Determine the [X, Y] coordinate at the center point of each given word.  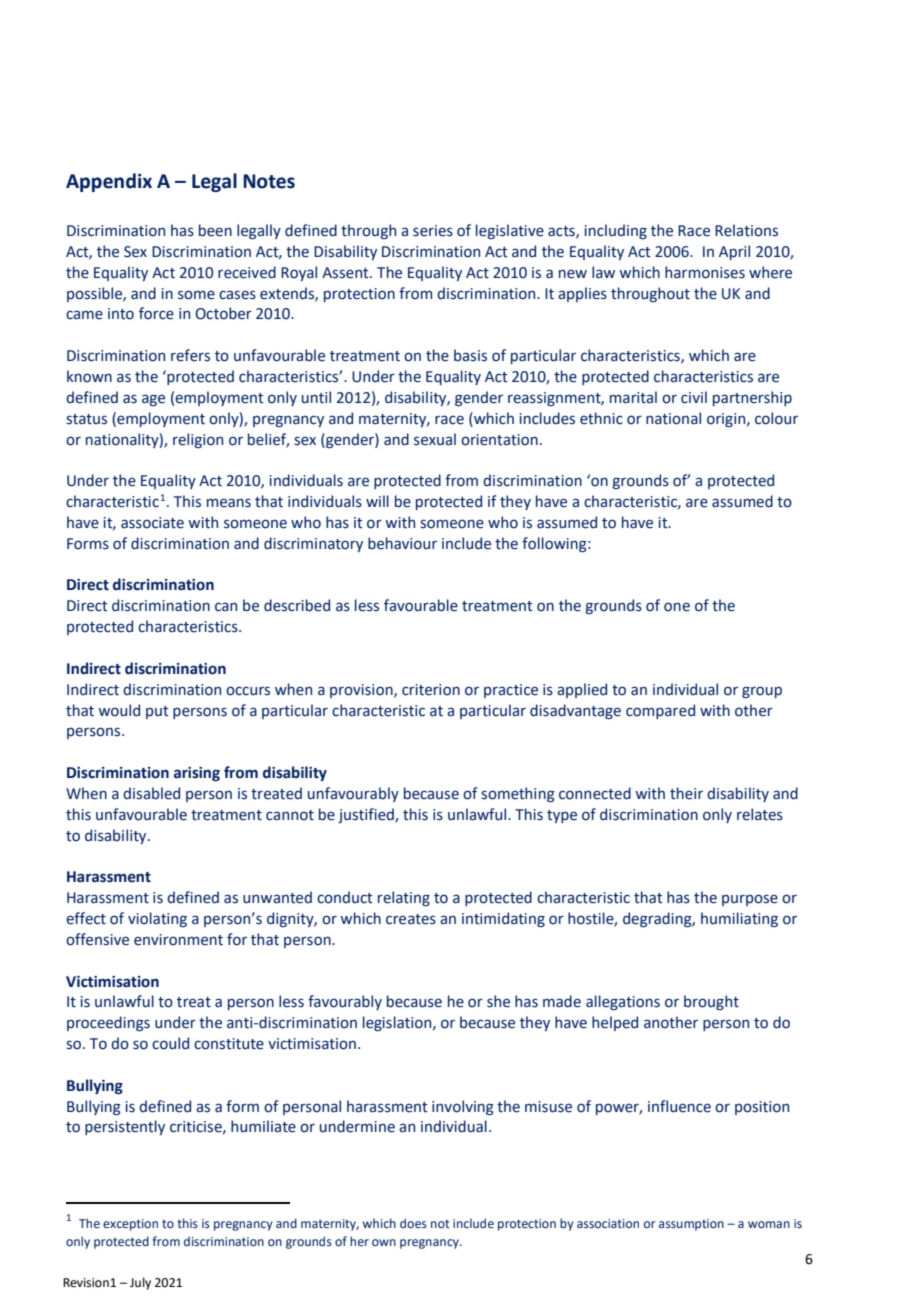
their [686, 793]
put [157, 712]
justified [367, 815]
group [762, 692]
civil [694, 397]
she [498, 1001]
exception [130, 1225]
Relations [746, 230]
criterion [431, 690]
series [433, 231]
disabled [151, 793]
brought [711, 1002]
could [170, 1043]
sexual [435, 439]
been [215, 230]
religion [198, 440]
